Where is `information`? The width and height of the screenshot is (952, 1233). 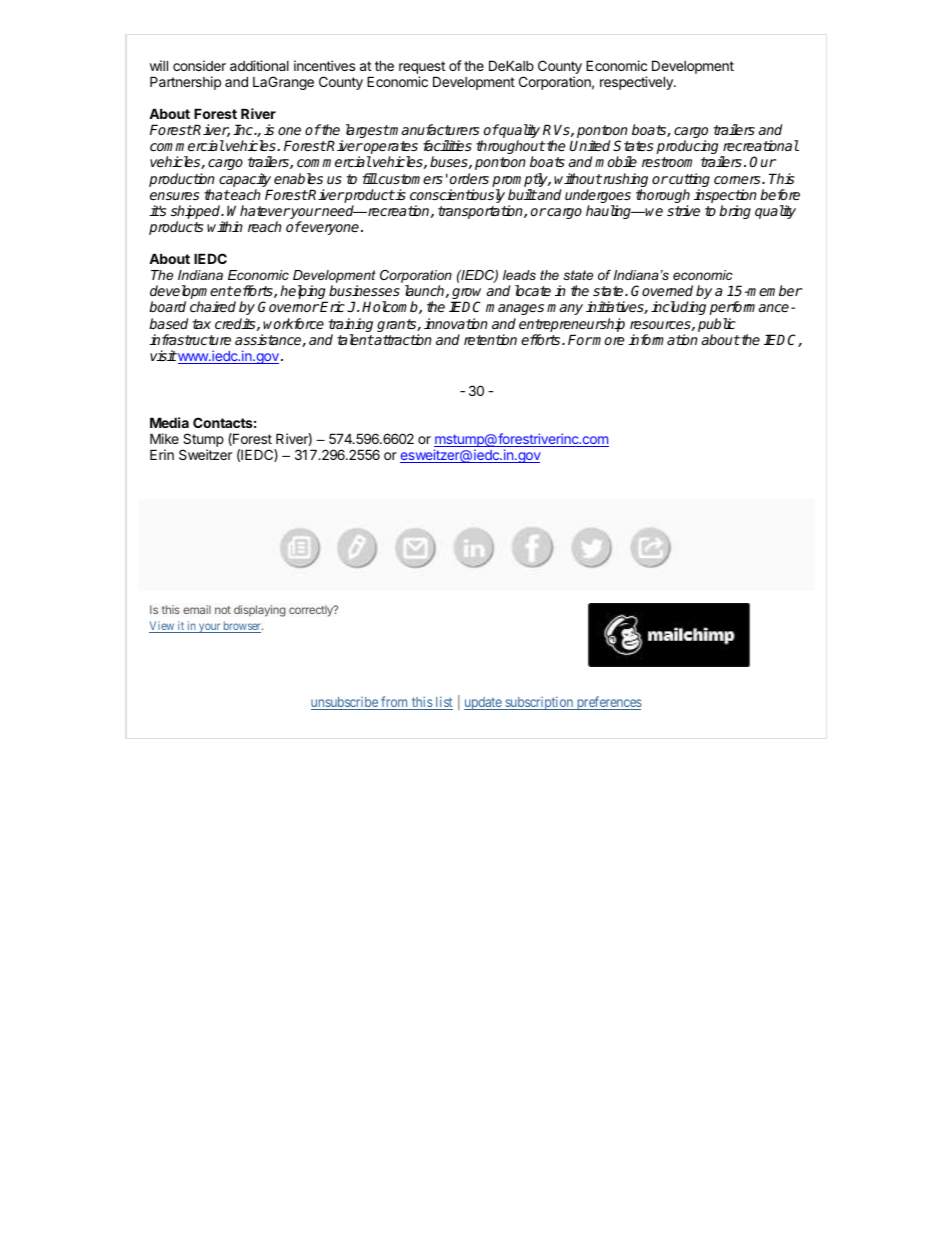
information is located at coordinates (663, 339).
